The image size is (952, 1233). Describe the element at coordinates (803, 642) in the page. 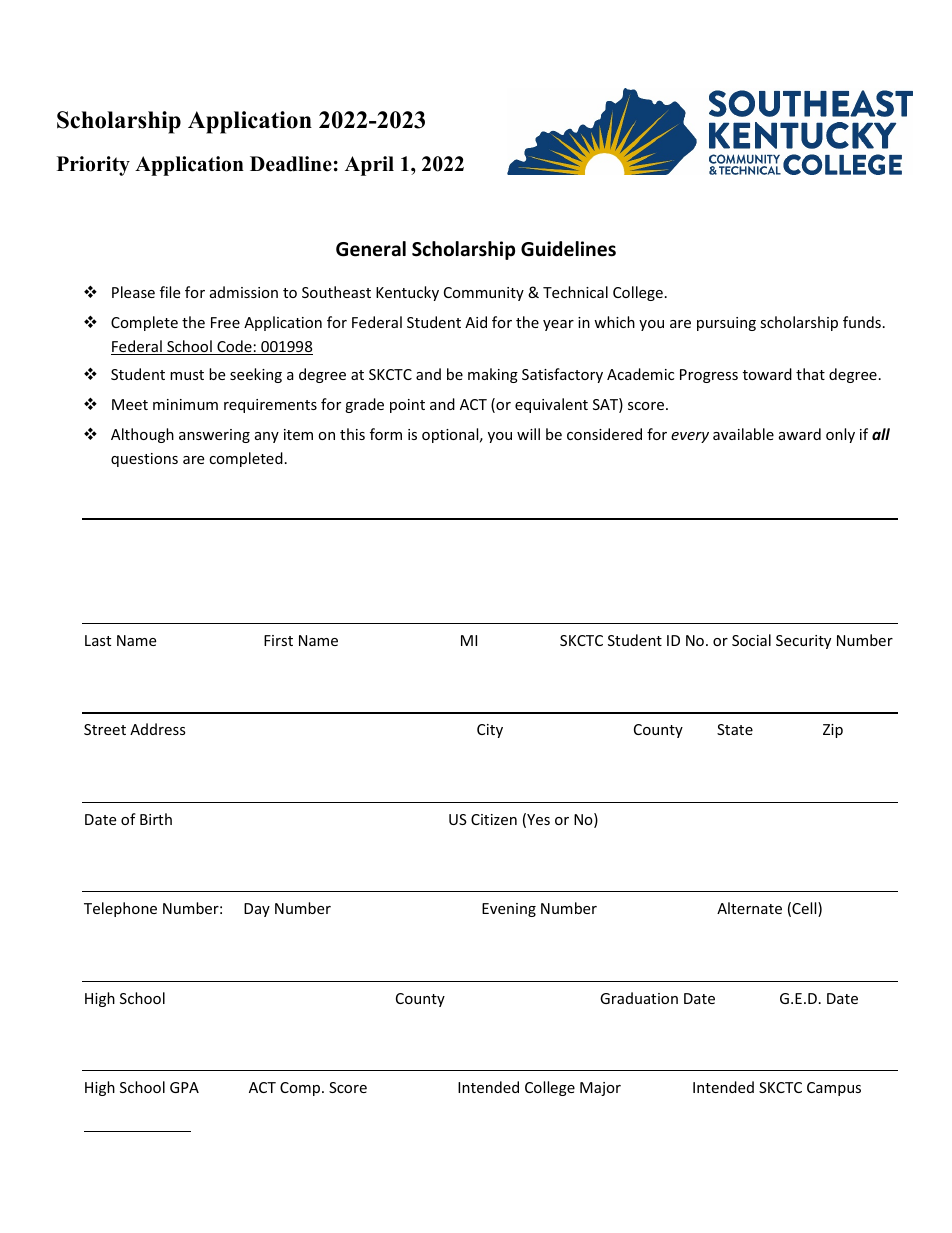

I see `Security` at that location.
